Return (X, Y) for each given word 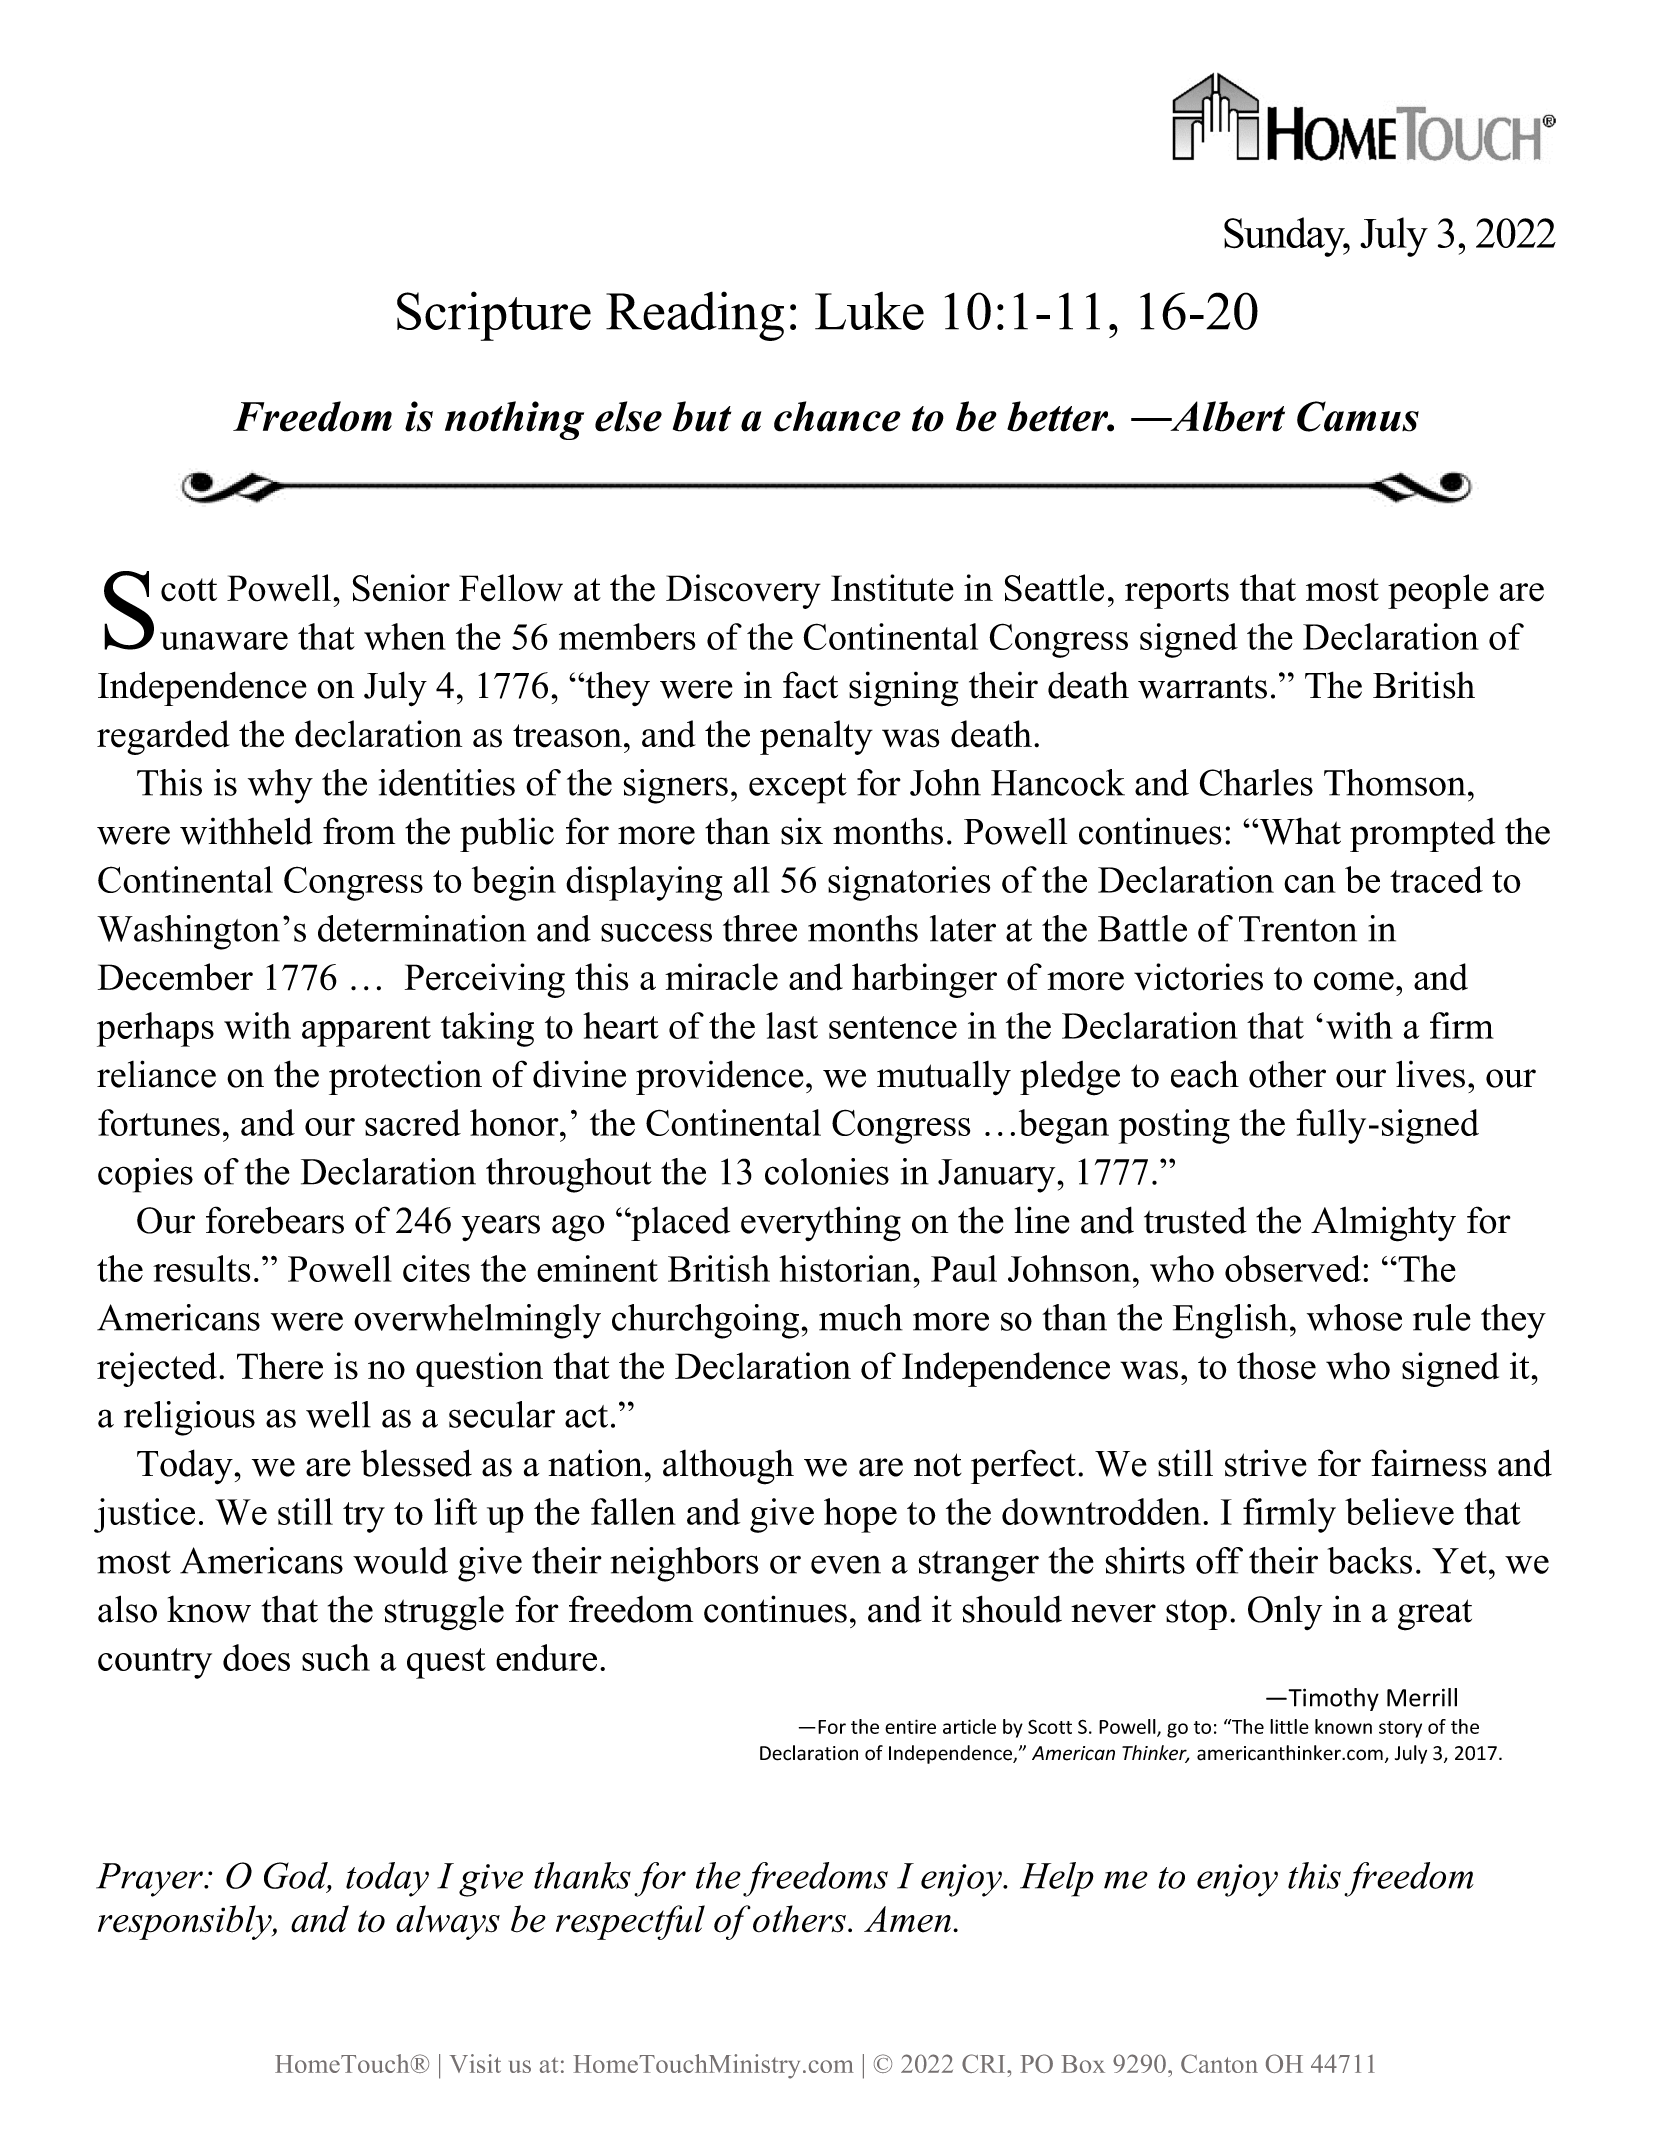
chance (837, 416)
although (728, 1467)
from (359, 831)
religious (189, 1418)
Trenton (1298, 929)
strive (1266, 1463)
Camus (1358, 416)
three (760, 928)
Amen (907, 1919)
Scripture (494, 316)
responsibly (186, 1922)
